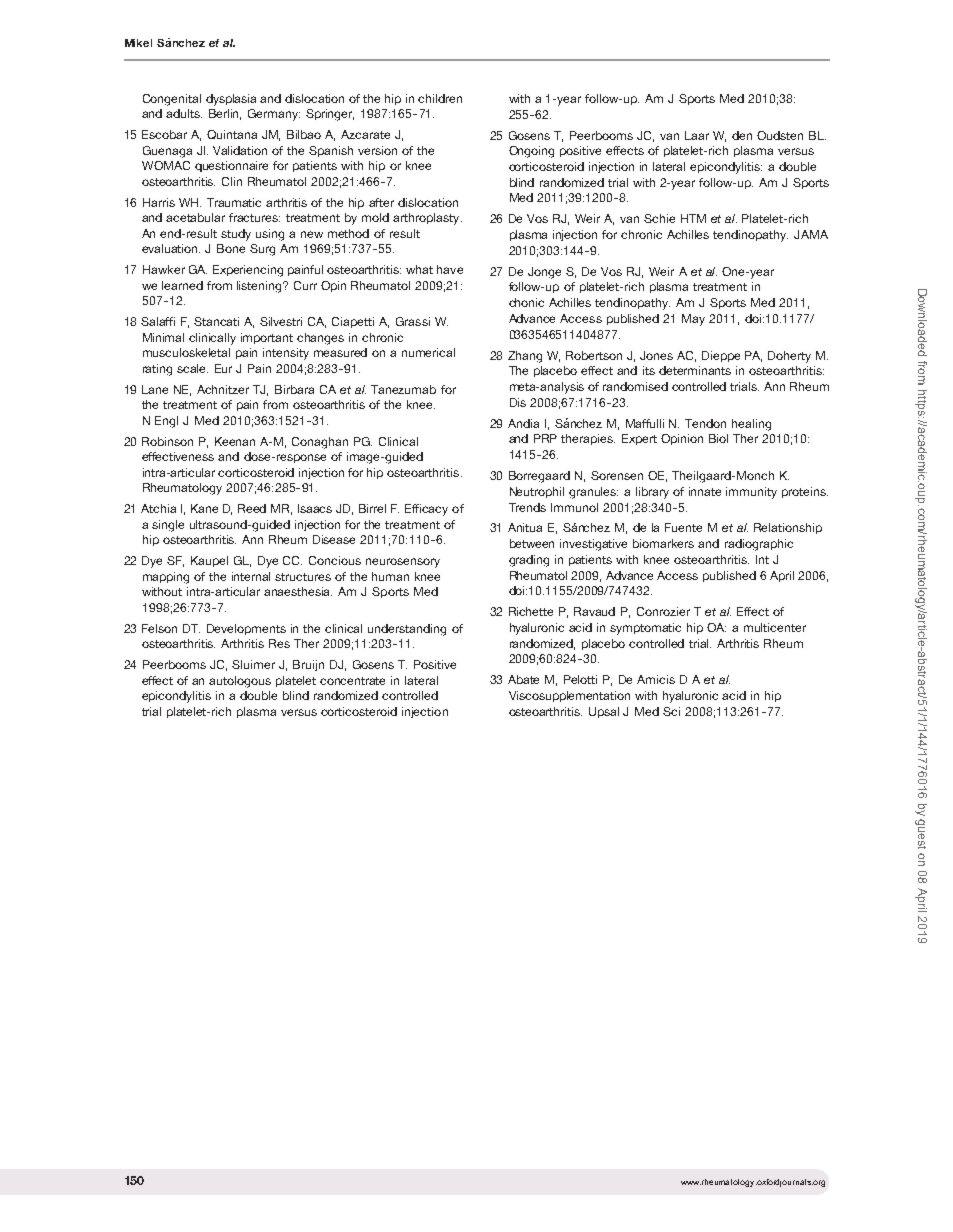  What do you see at coordinates (525, 357) in the screenshot?
I see `Zhang` at bounding box center [525, 357].
